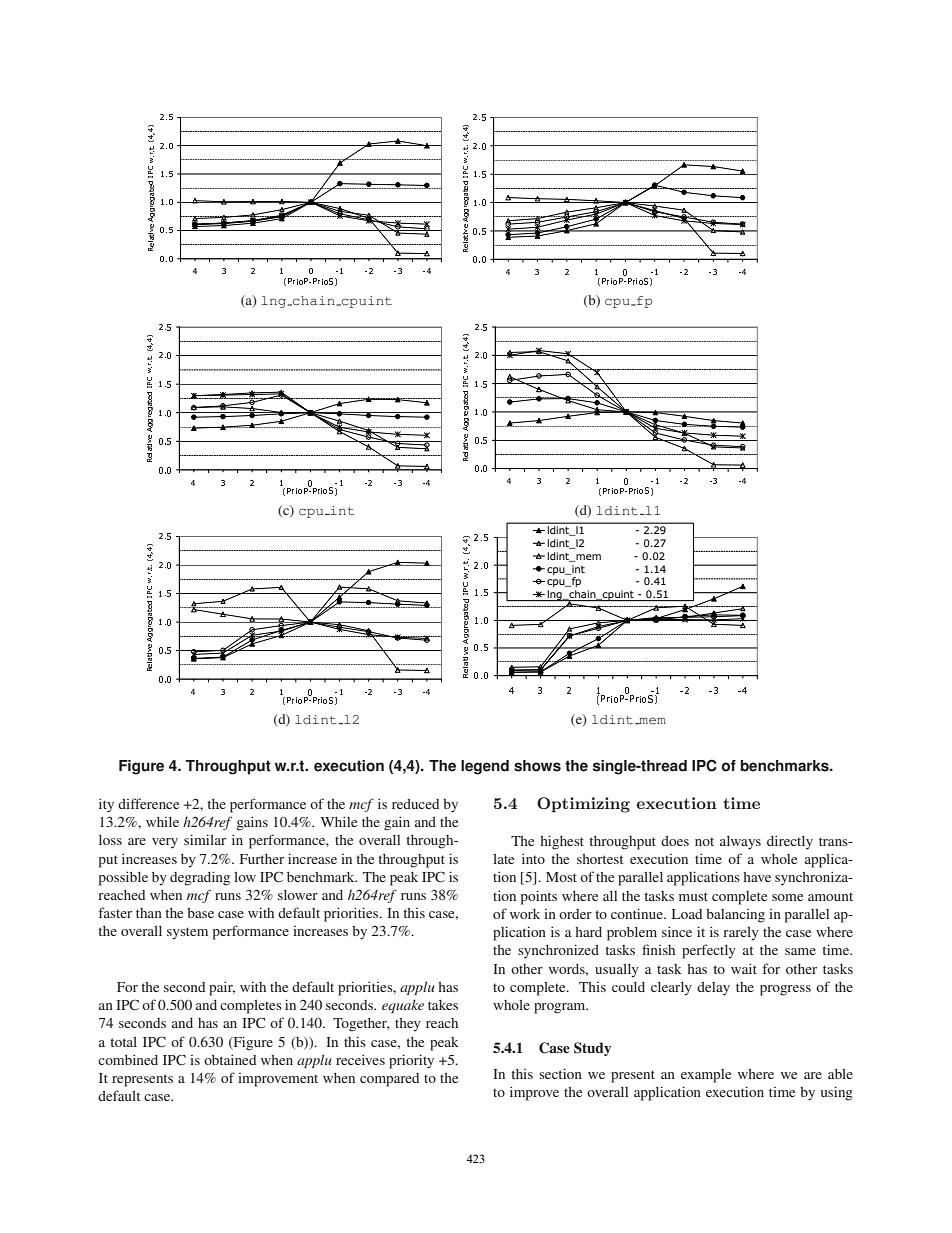  What do you see at coordinates (583, 805) in the page?
I see `Optimizing` at bounding box center [583, 805].
